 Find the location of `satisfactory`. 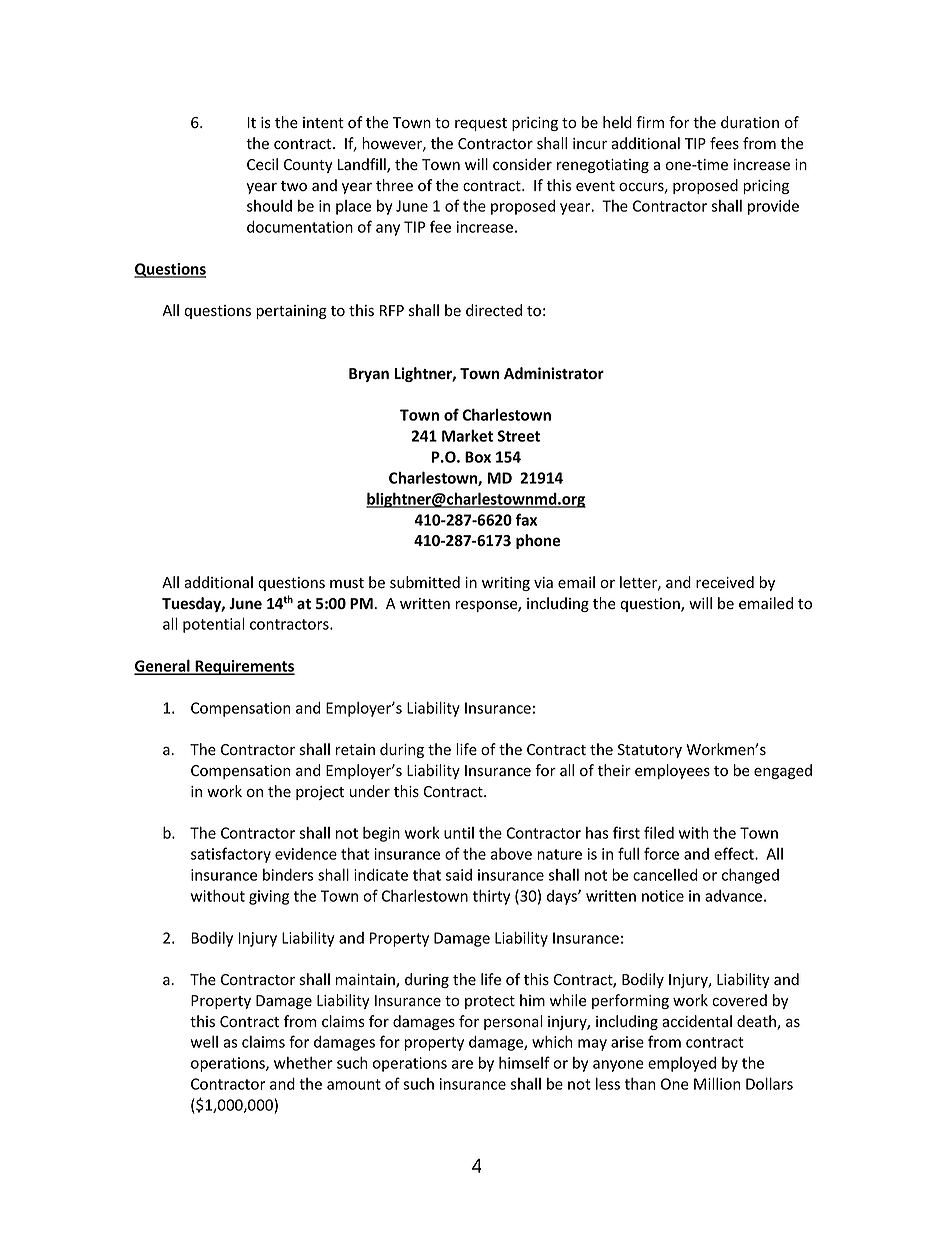

satisfactory is located at coordinates (231, 855).
